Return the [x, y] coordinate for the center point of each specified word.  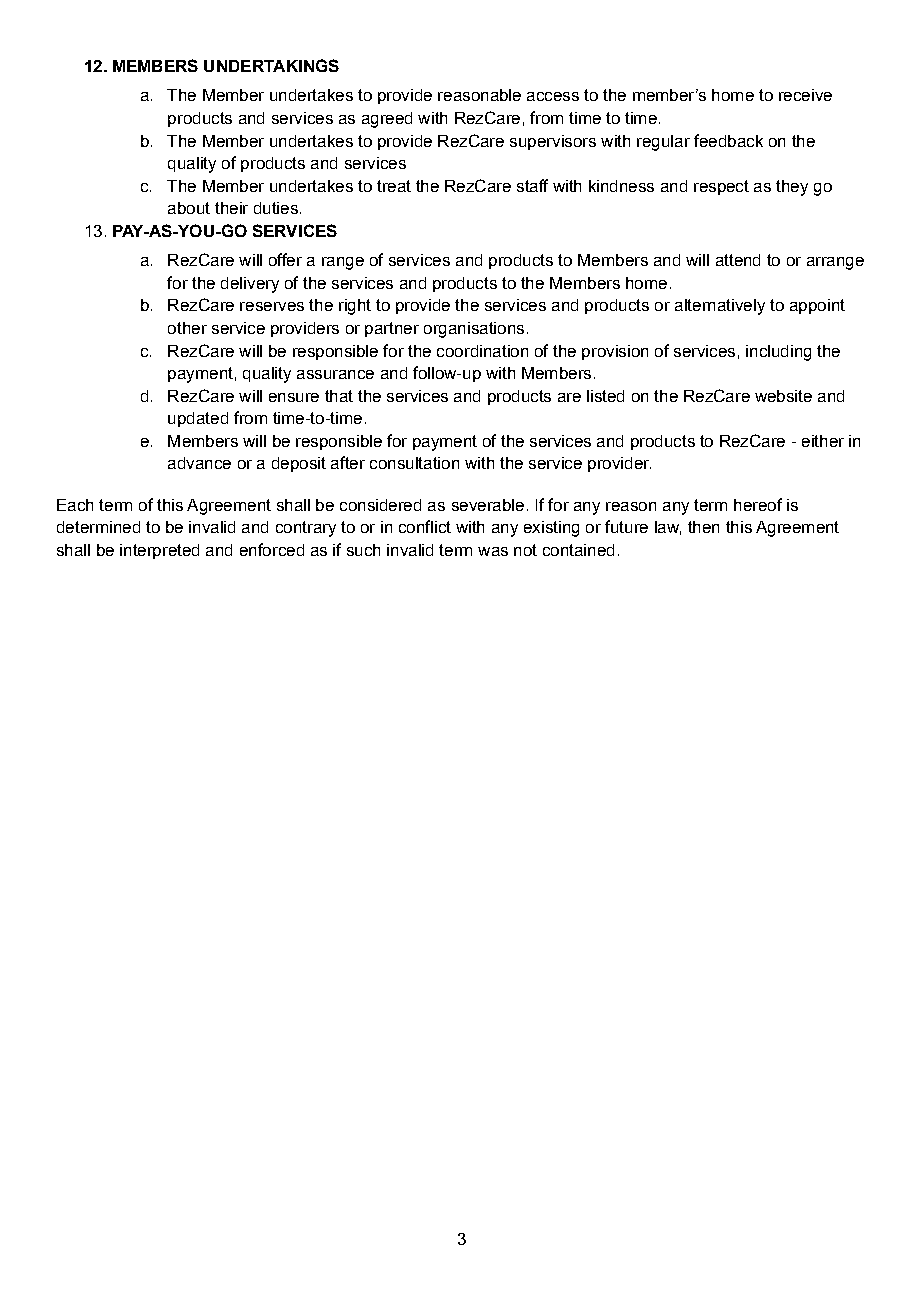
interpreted [159, 551]
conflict [425, 526]
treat [394, 186]
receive [805, 95]
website [783, 396]
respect [721, 187]
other [187, 328]
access [553, 96]
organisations [474, 330]
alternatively [720, 307]
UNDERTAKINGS [271, 65]
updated [198, 419]
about [189, 208]
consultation [414, 463]
